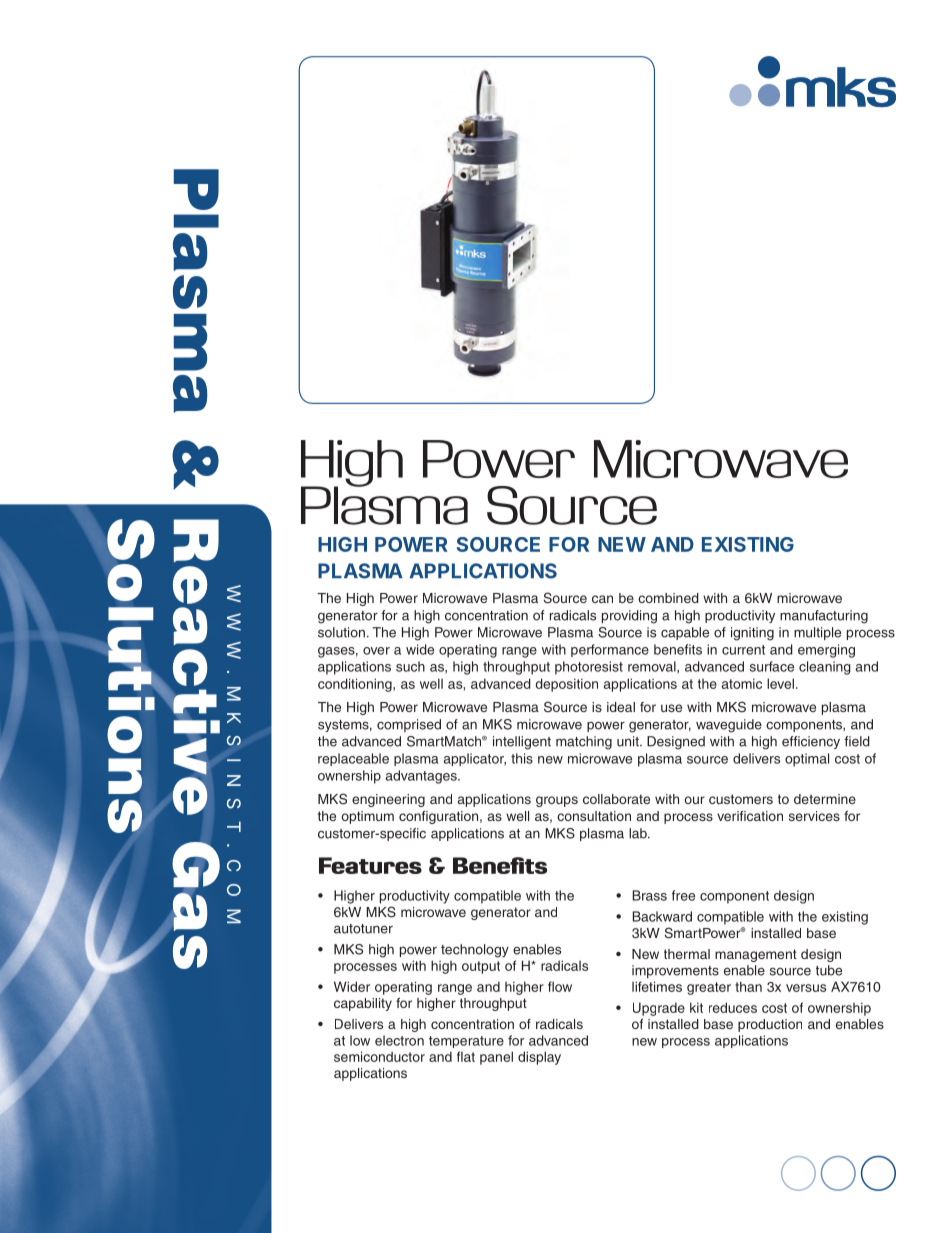  I want to click on comprised, so click(409, 725).
